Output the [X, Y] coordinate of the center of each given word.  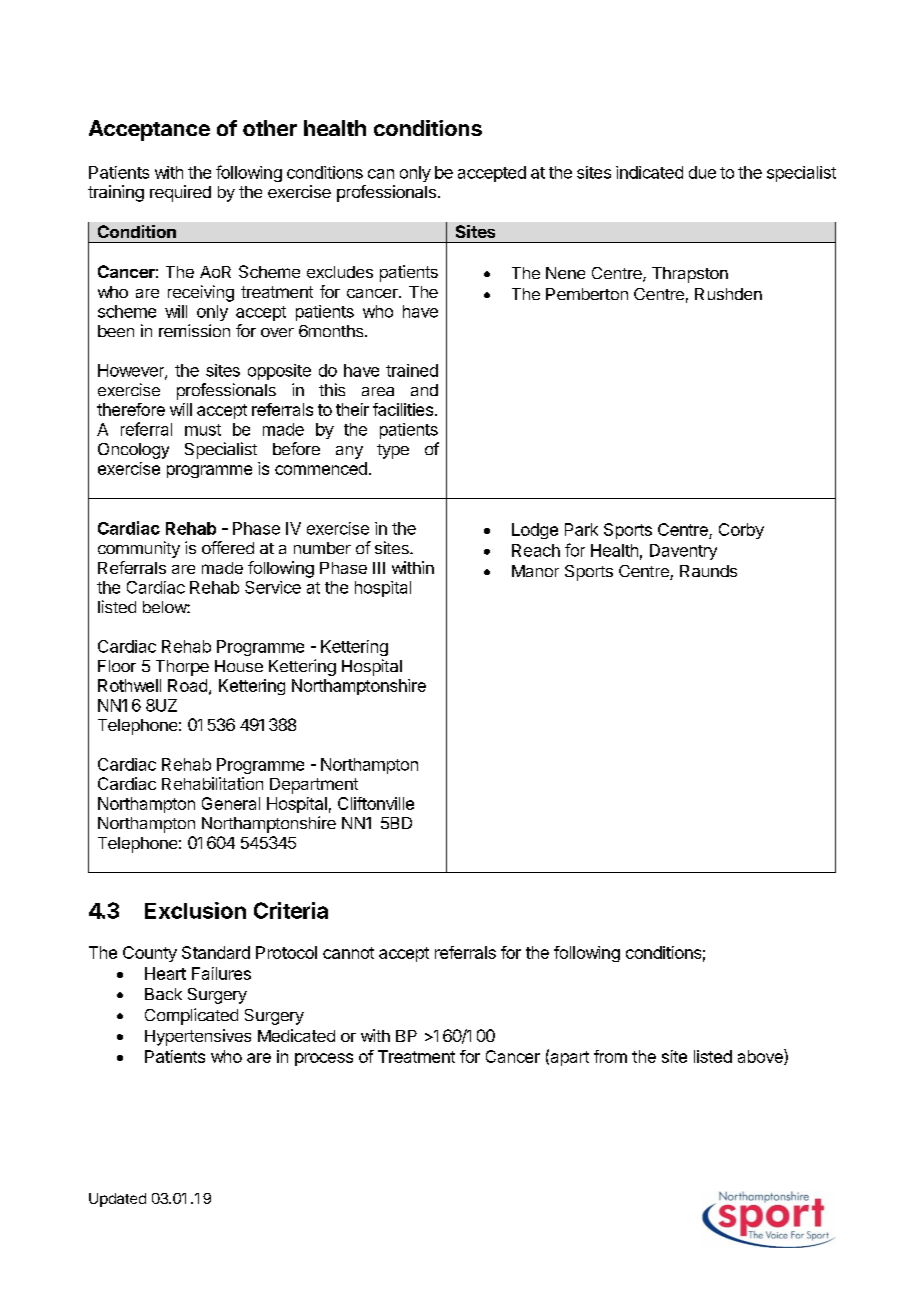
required [180, 193]
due [702, 172]
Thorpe [182, 668]
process [324, 1059]
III [379, 568]
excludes [340, 272]
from [610, 1056]
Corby [741, 531]
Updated [117, 1200]
